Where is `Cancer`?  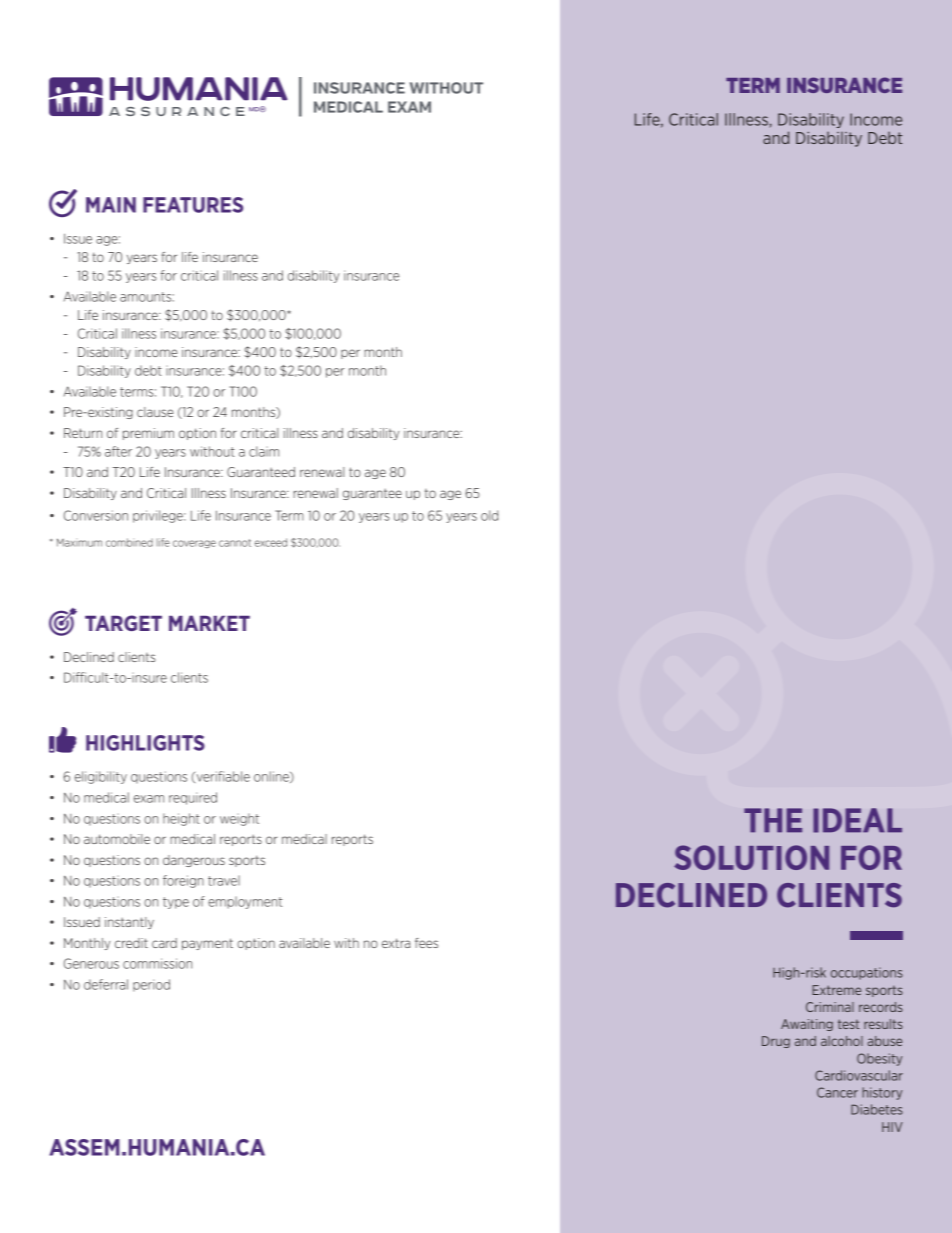 Cancer is located at coordinates (837, 1092).
